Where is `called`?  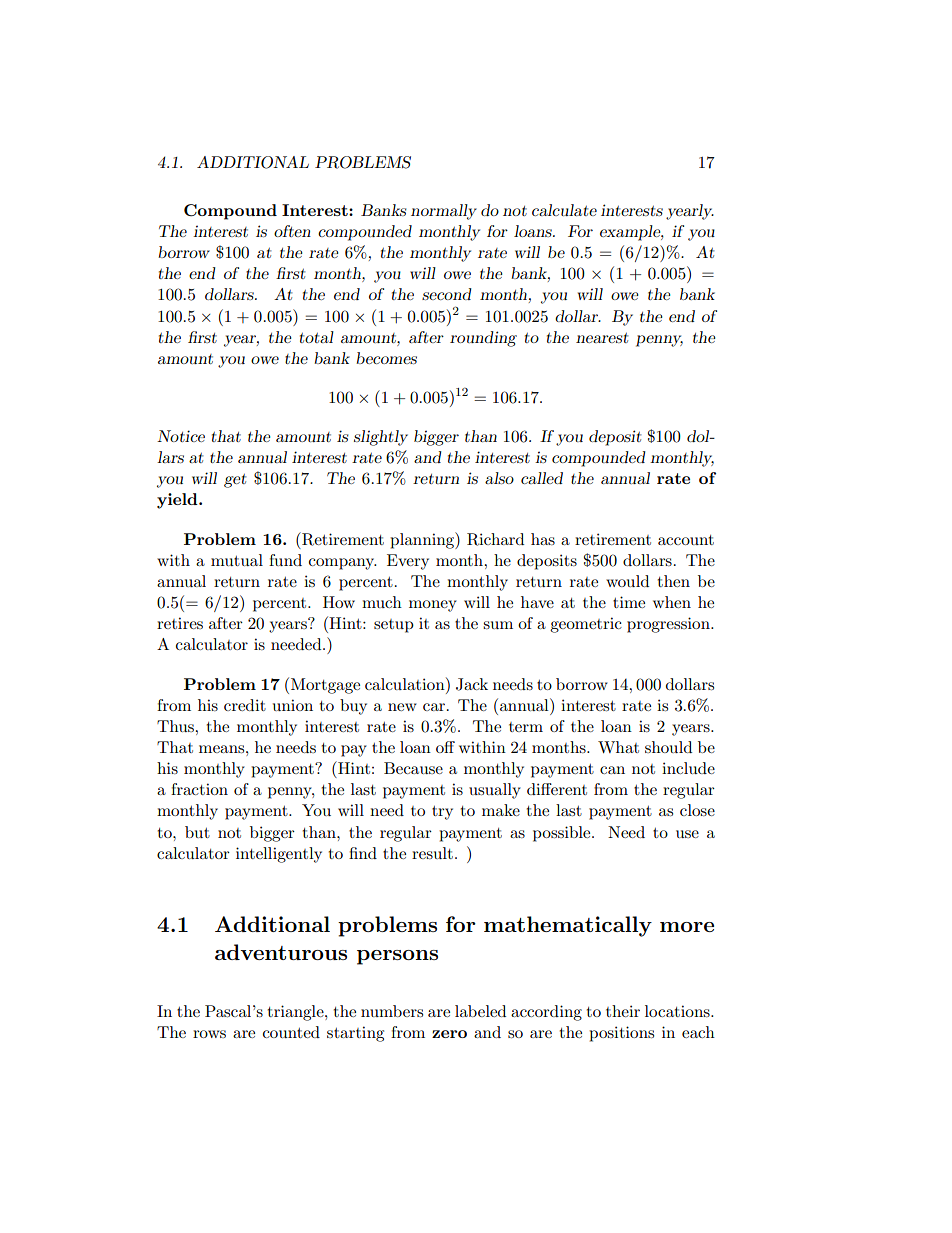
called is located at coordinates (542, 478).
